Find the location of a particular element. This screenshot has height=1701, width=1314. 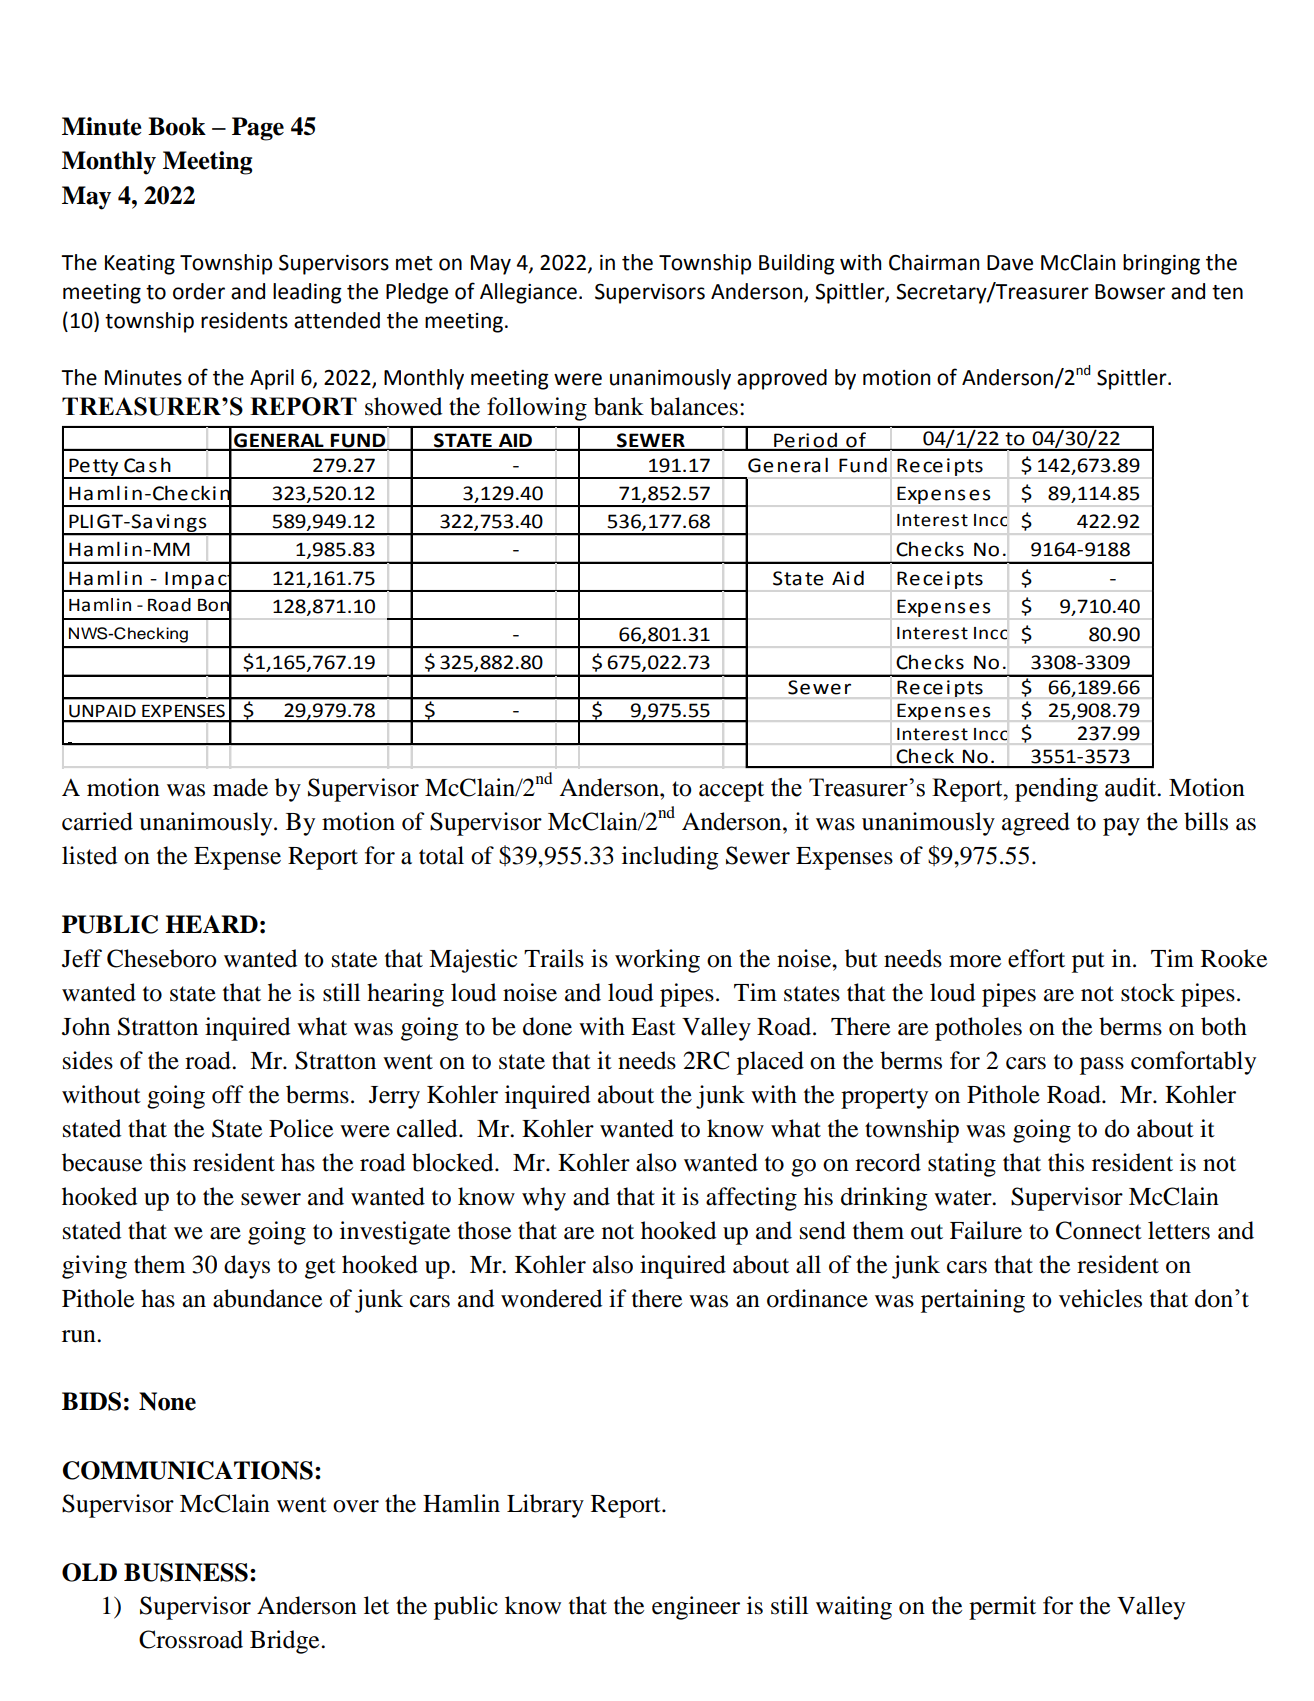

engineer is located at coordinates (696, 1608).
